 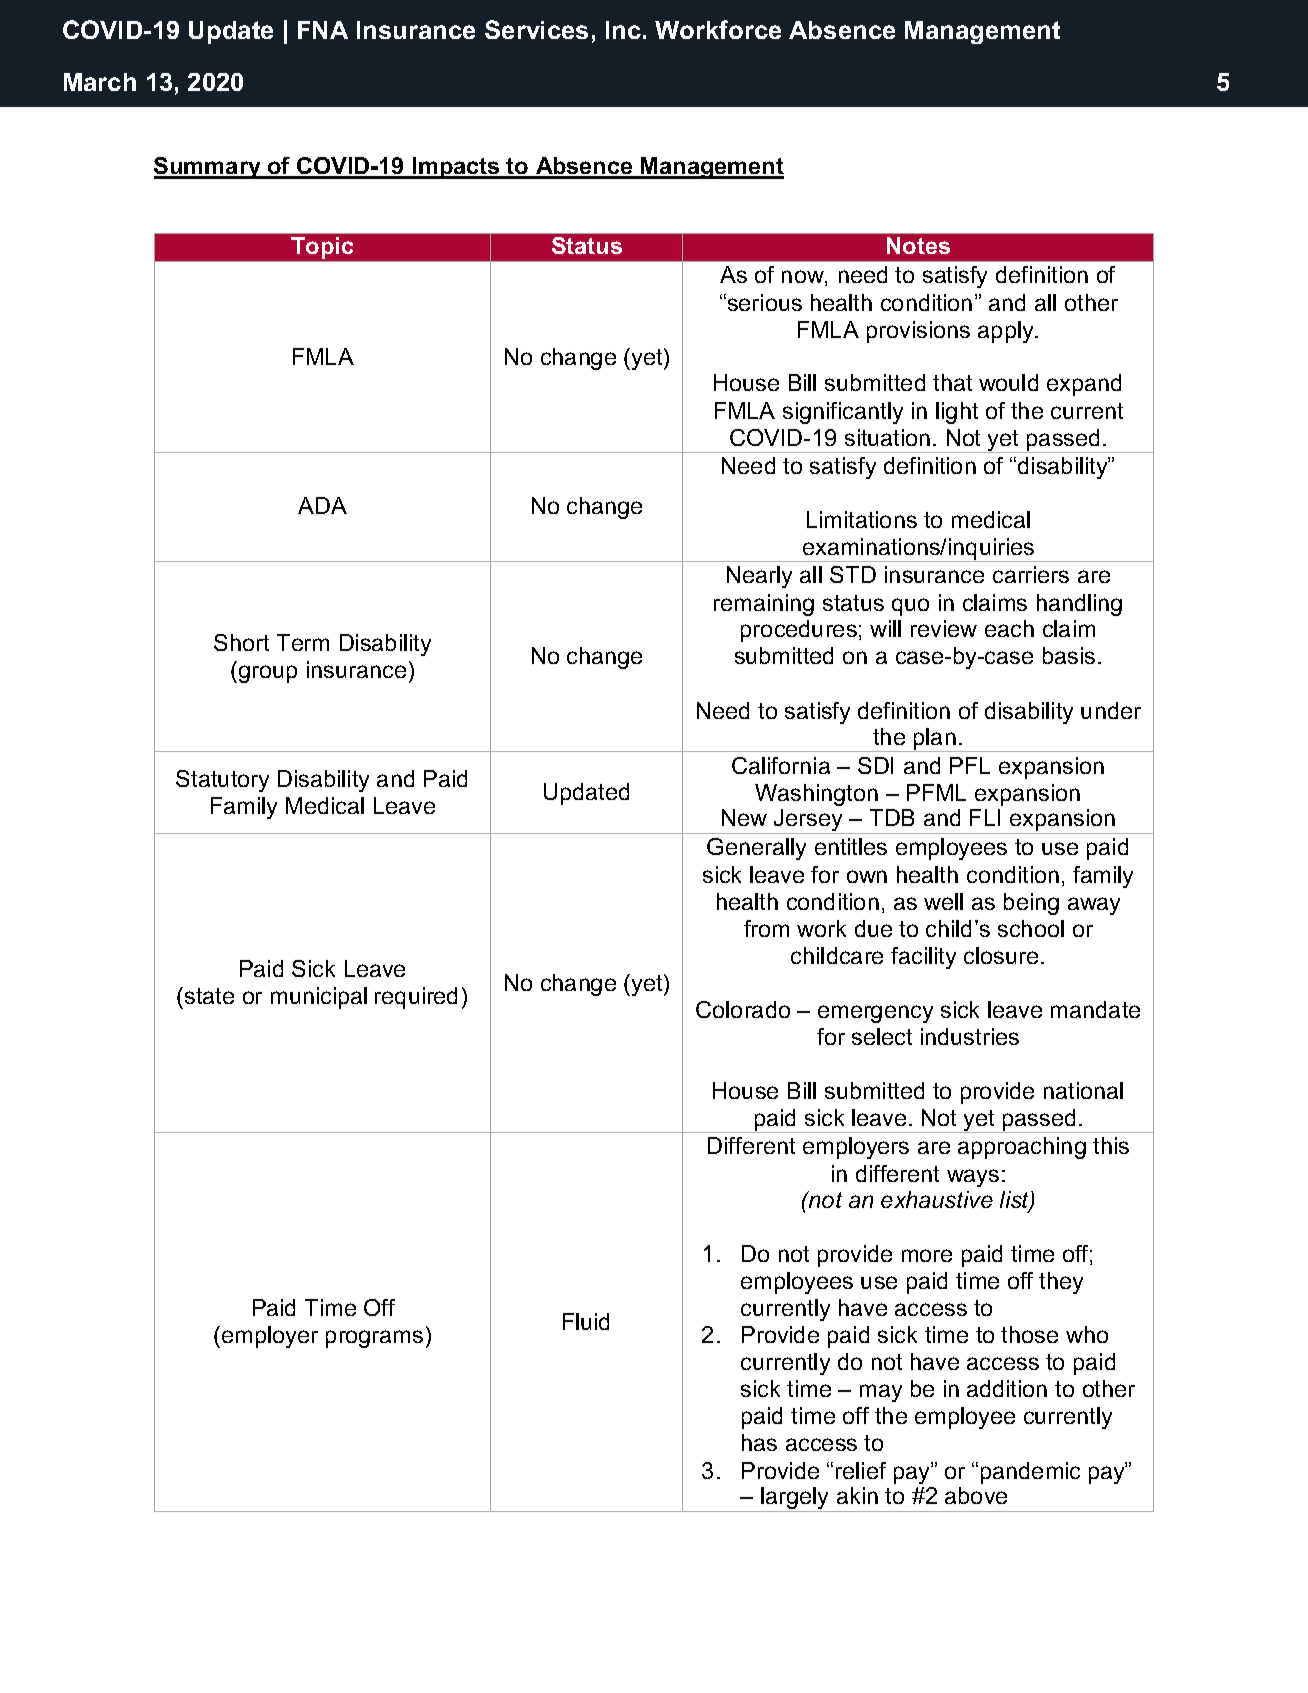 What do you see at coordinates (1030, 1473) in the document?
I see `pandemic` at bounding box center [1030, 1473].
